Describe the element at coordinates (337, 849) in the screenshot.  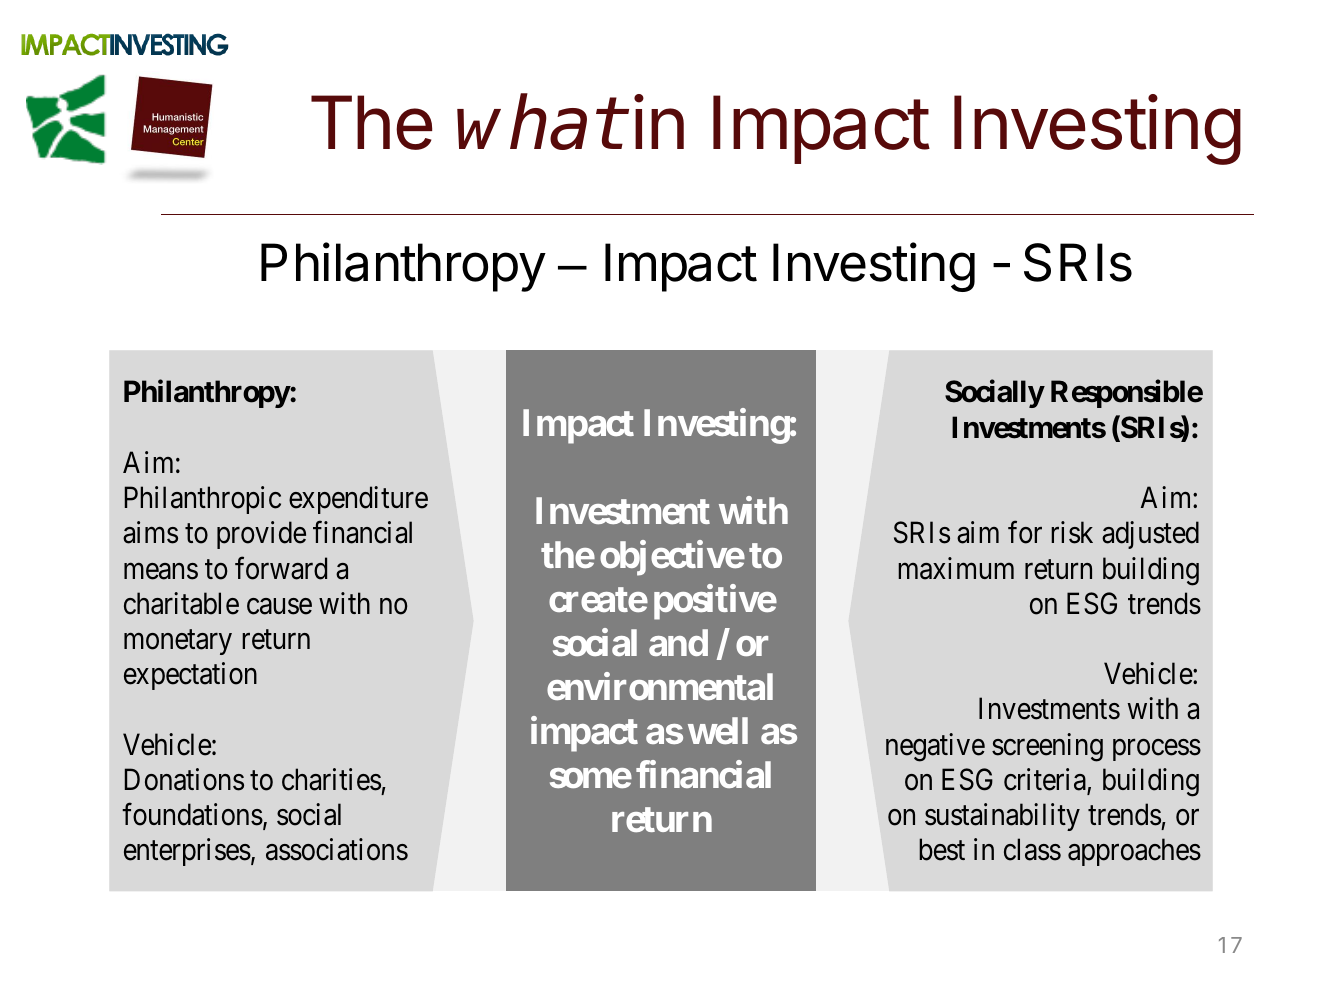
I see `associations` at that location.
